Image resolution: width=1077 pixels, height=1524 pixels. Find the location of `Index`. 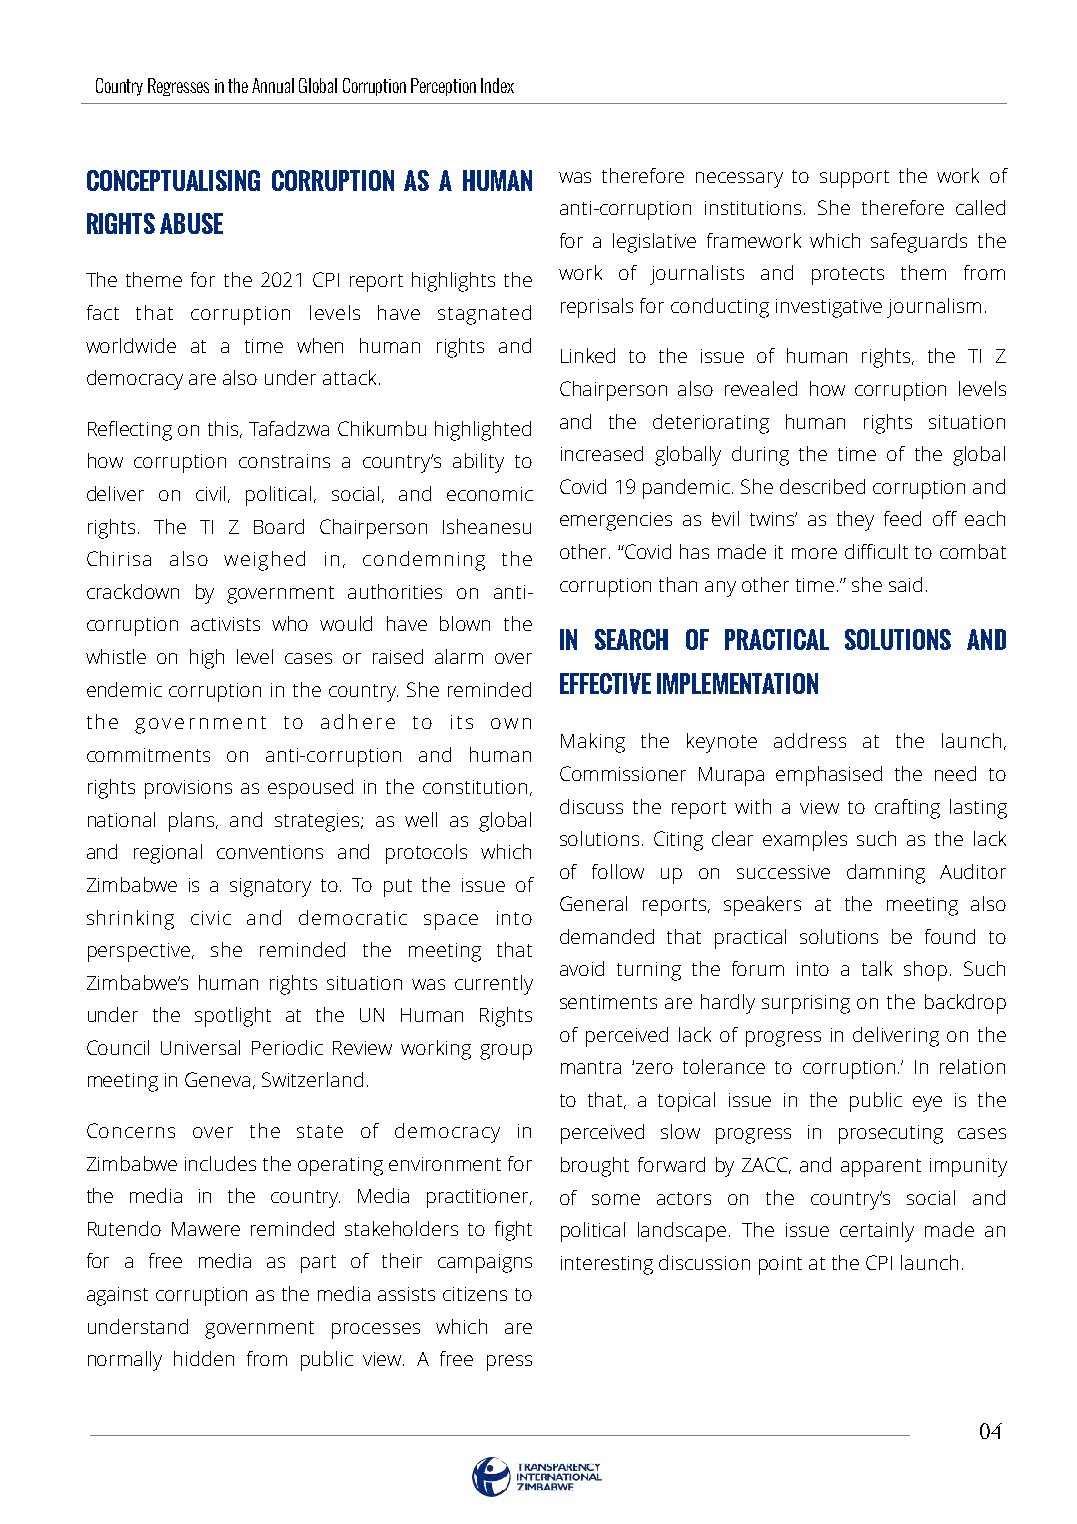

Index is located at coordinates (497, 85).
